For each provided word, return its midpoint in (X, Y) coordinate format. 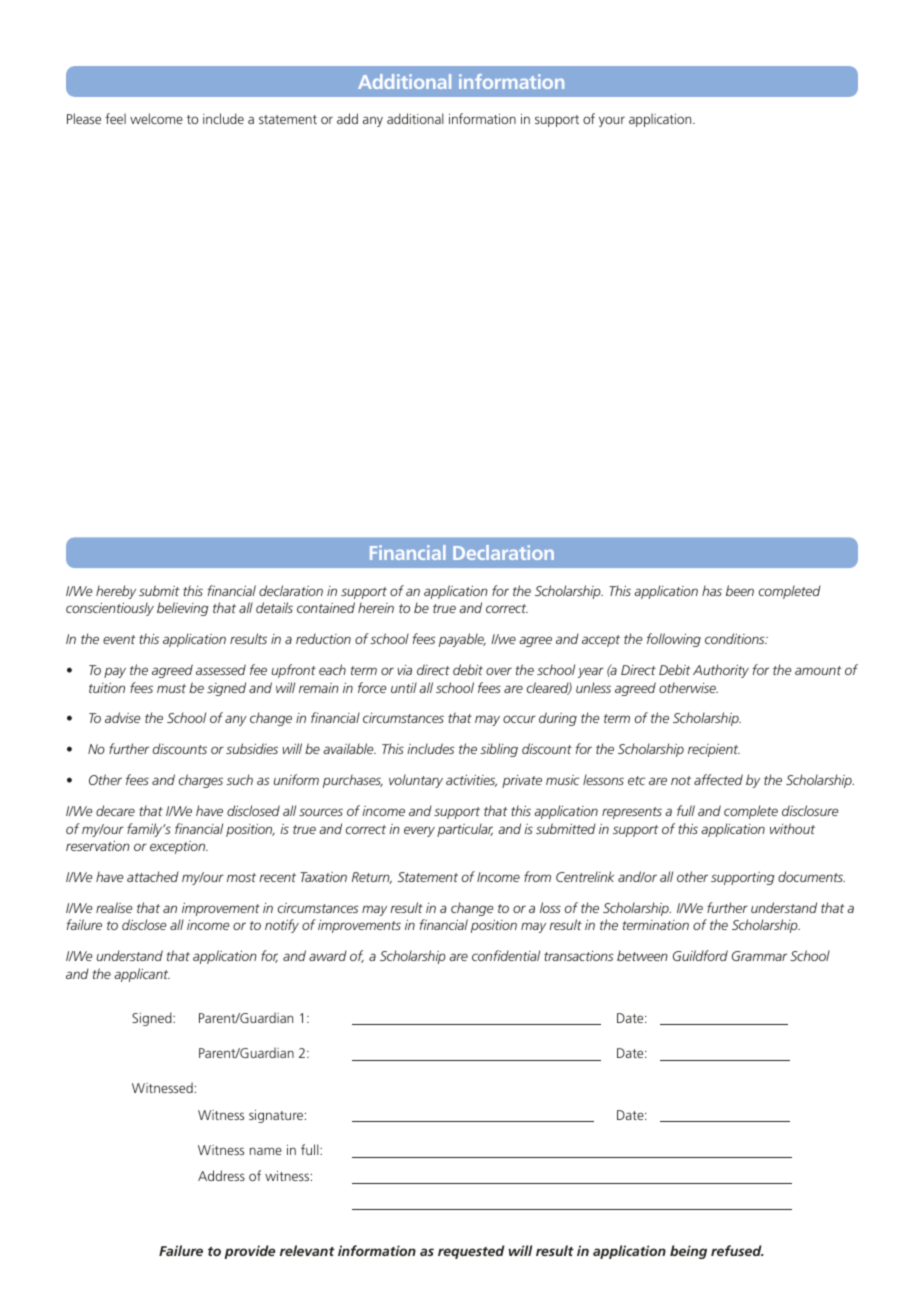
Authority (721, 671)
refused (737, 1250)
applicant (142, 975)
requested (471, 1252)
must (171, 688)
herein (376, 607)
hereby (116, 592)
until (404, 687)
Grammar (759, 956)
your (612, 121)
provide (249, 1252)
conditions (736, 638)
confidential (506, 955)
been (740, 590)
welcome (156, 118)
